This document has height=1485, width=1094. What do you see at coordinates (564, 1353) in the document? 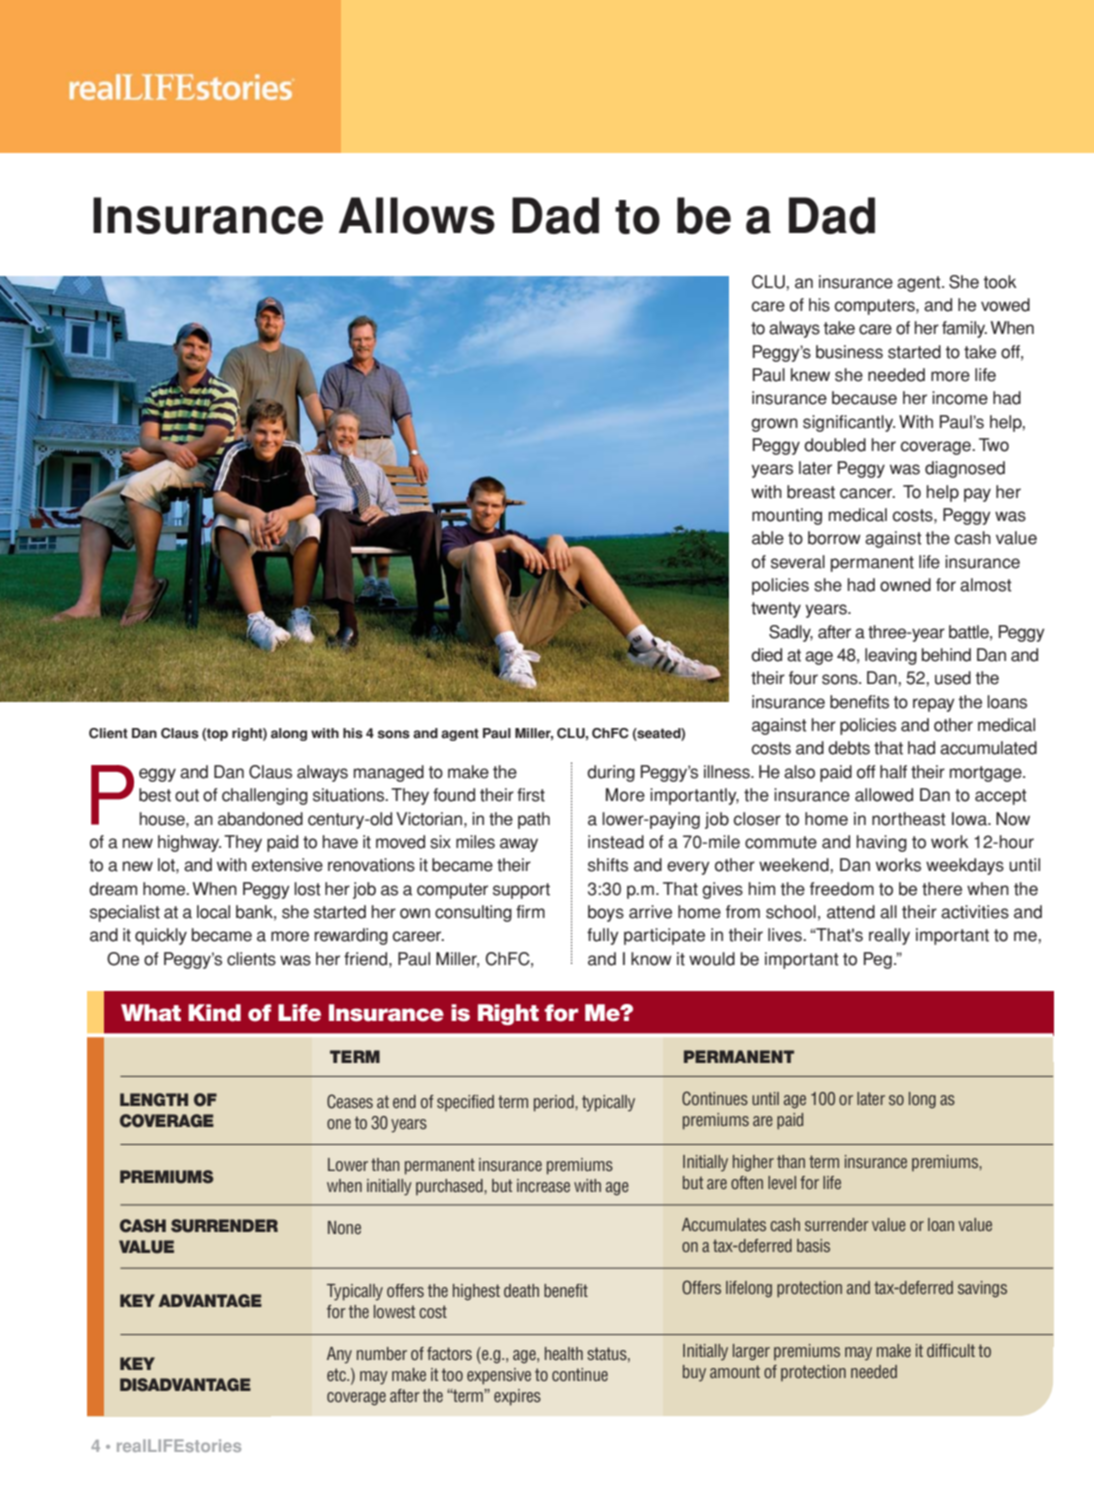
I see `health` at bounding box center [564, 1353].
